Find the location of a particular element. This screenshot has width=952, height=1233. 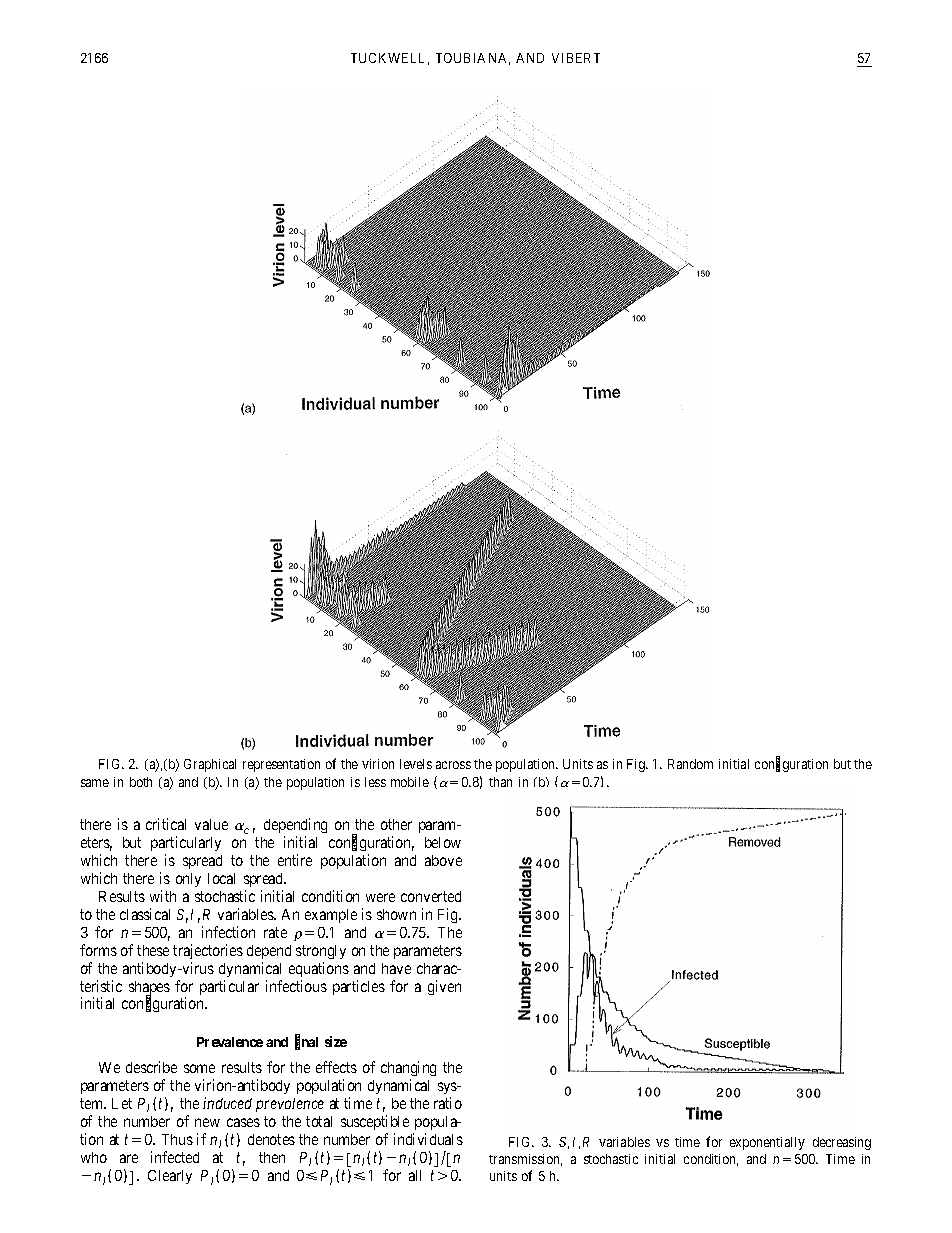

describe is located at coordinates (151, 1067).
